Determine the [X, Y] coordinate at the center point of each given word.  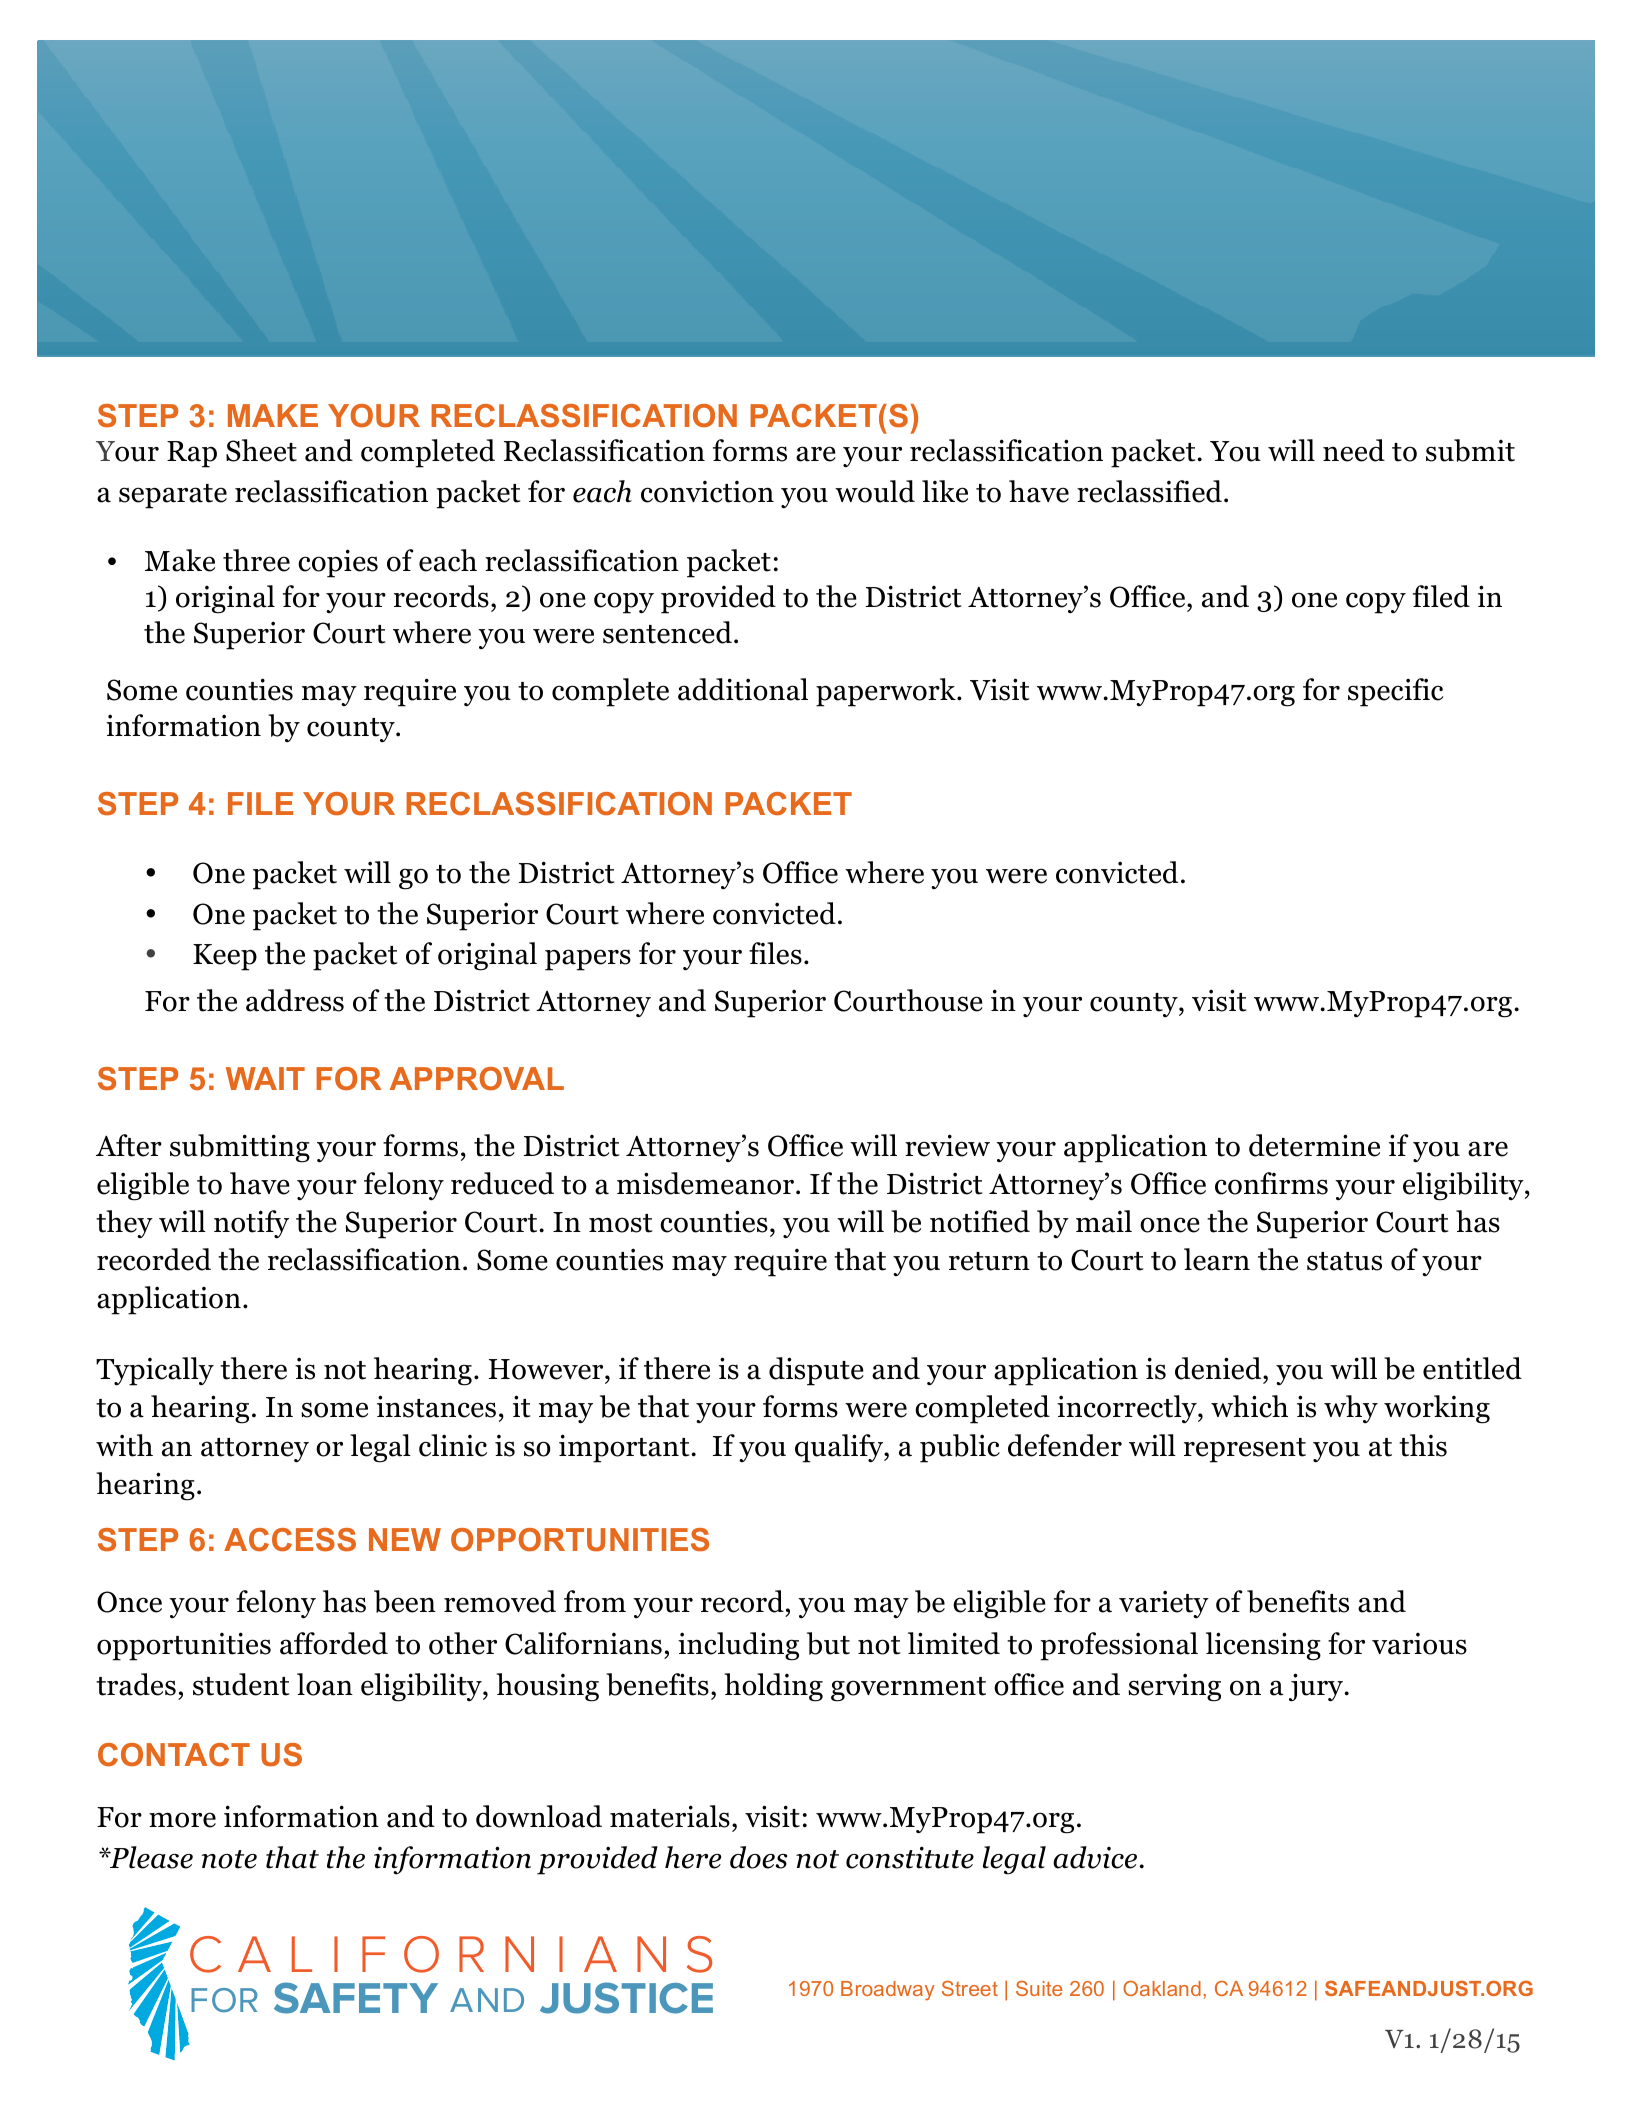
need [1354, 450]
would [875, 491]
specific [1395, 692]
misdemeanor [705, 1183]
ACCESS [290, 1540]
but [828, 1643]
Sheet [261, 450]
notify [251, 1224]
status [1344, 1261]
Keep [225, 957]
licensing [1263, 1646]
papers [588, 960]
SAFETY [356, 1998]
